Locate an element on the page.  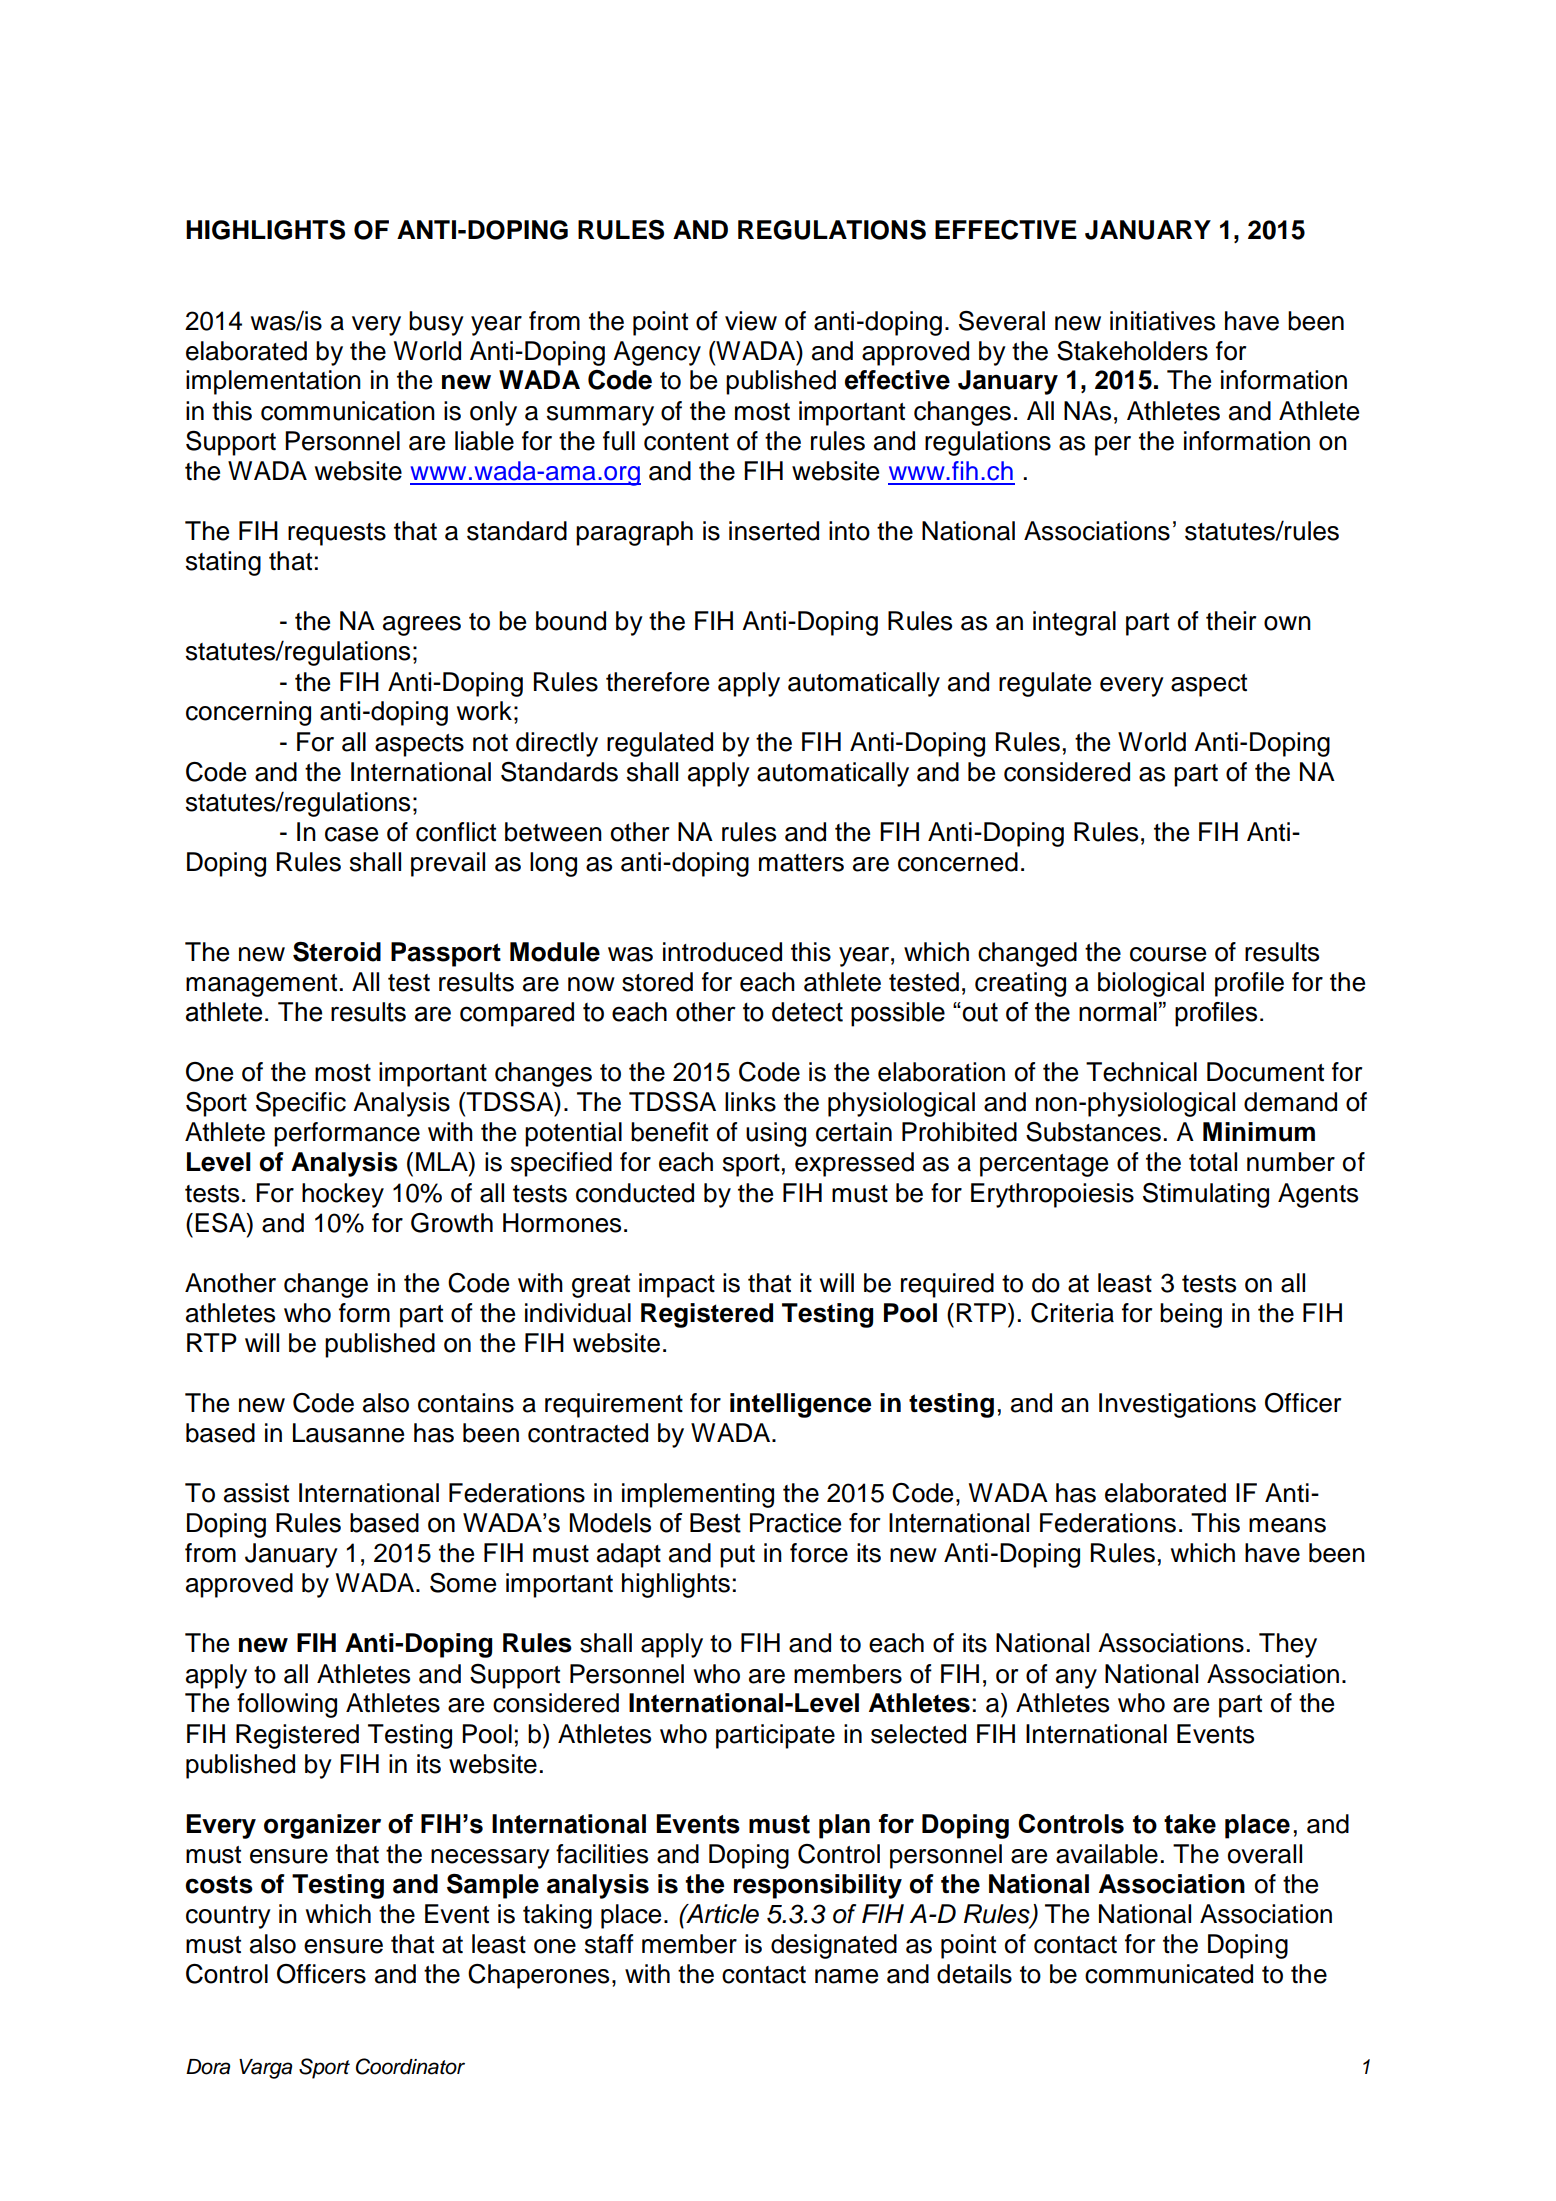
communication is located at coordinates (348, 411).
